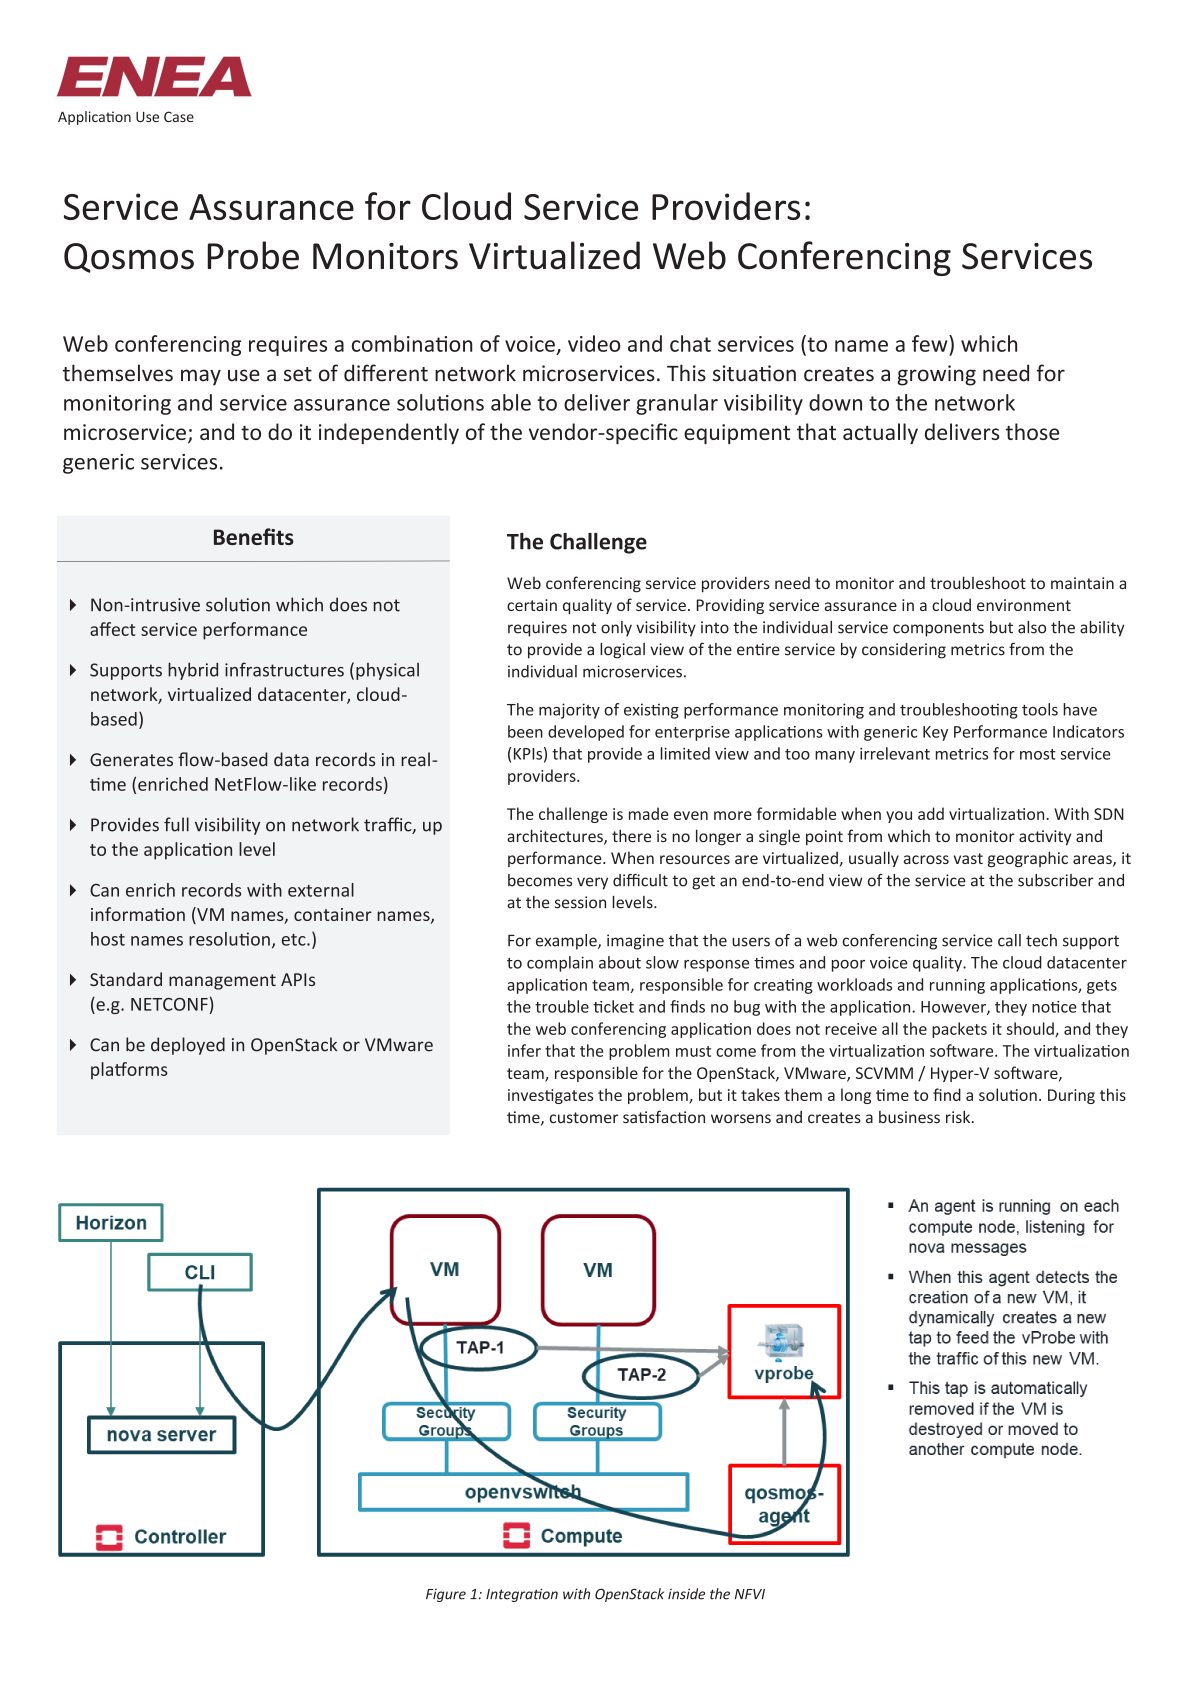 This document has width=1196, height=1692. What do you see at coordinates (446, 1595) in the document?
I see `Figure` at bounding box center [446, 1595].
